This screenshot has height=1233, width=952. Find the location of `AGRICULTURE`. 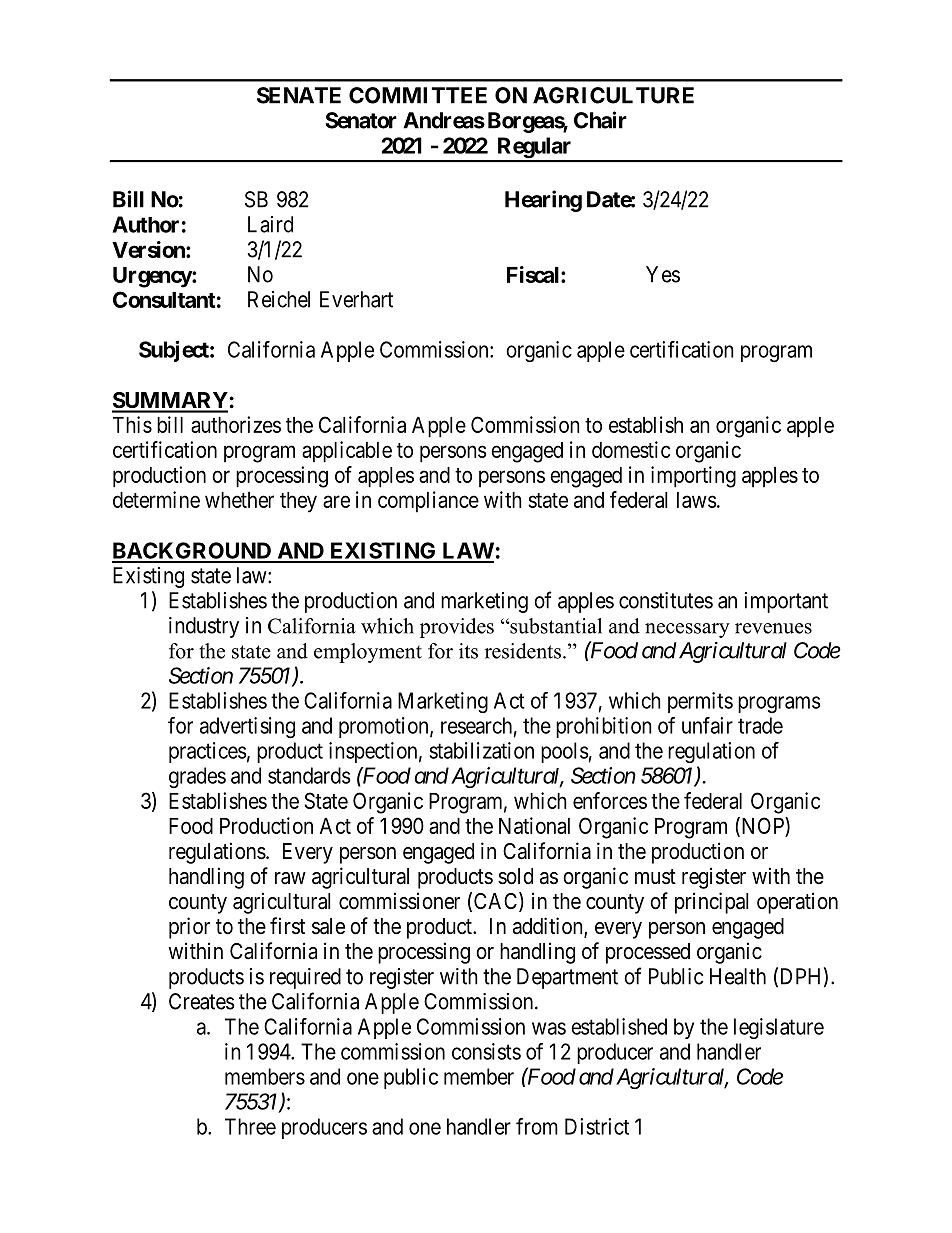

AGRICULTURE is located at coordinates (613, 95).
